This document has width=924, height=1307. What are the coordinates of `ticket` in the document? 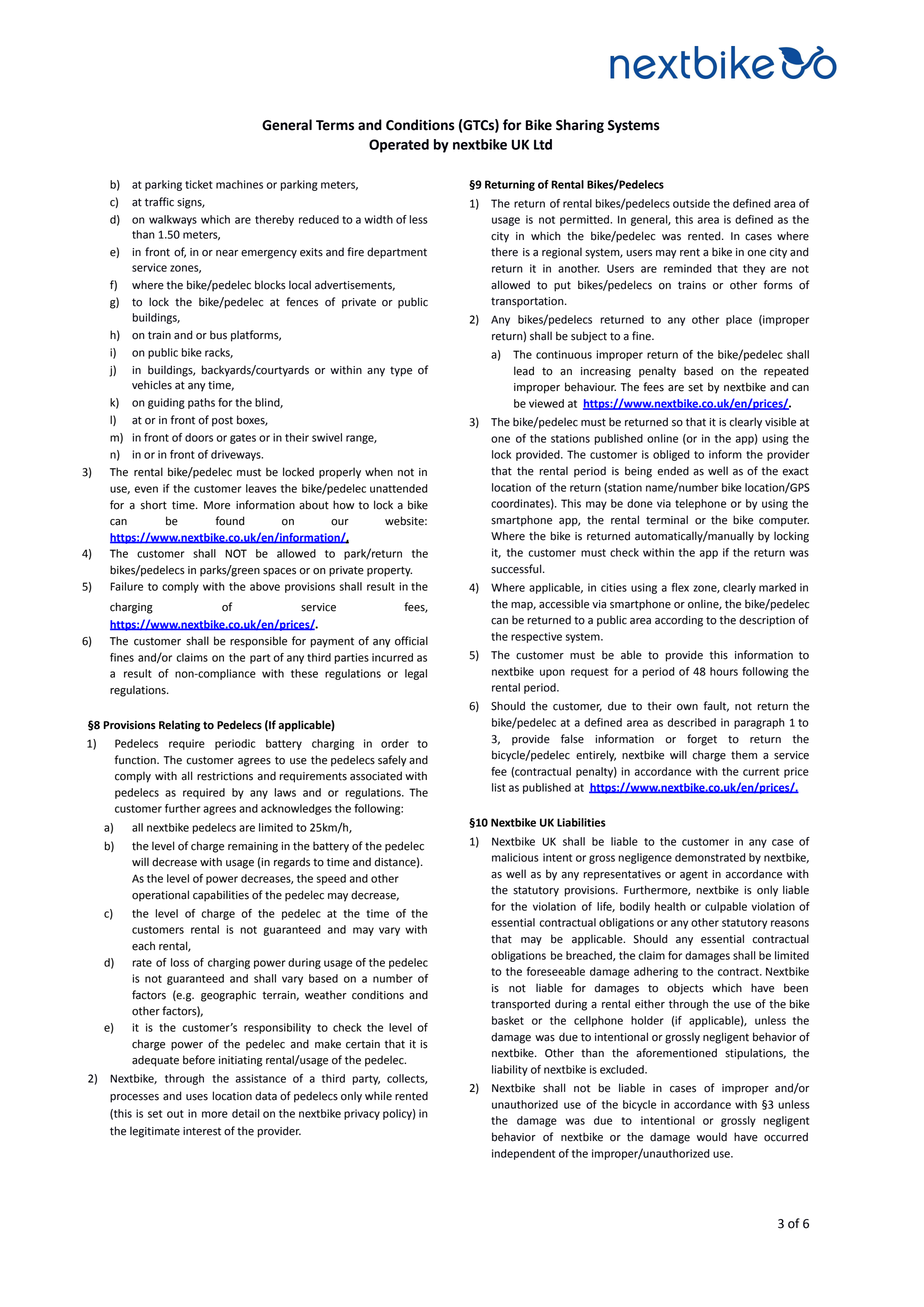 It's located at (199, 184).
